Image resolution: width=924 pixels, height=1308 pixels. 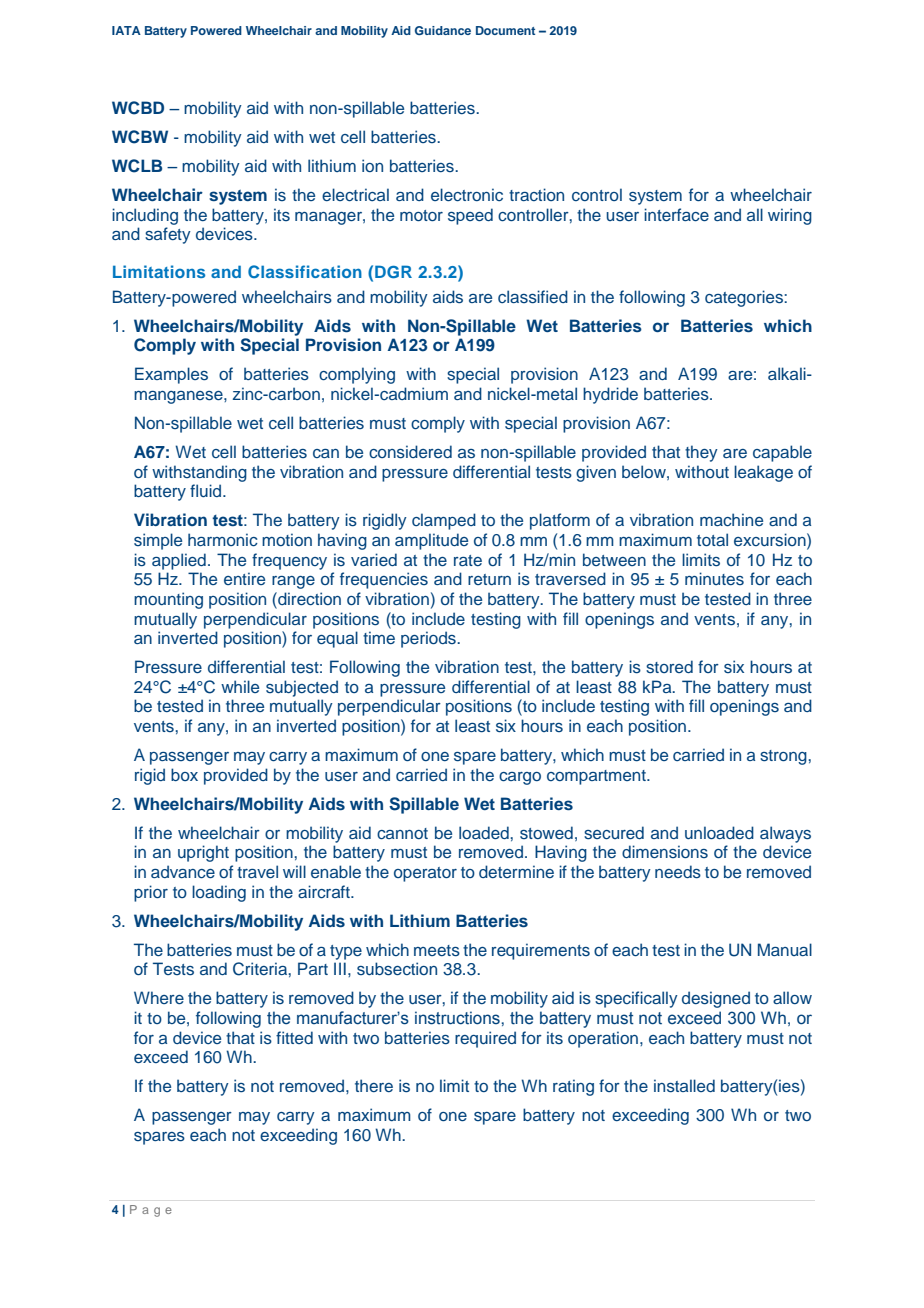 What do you see at coordinates (443, 30) in the image?
I see `Guidance` at bounding box center [443, 30].
